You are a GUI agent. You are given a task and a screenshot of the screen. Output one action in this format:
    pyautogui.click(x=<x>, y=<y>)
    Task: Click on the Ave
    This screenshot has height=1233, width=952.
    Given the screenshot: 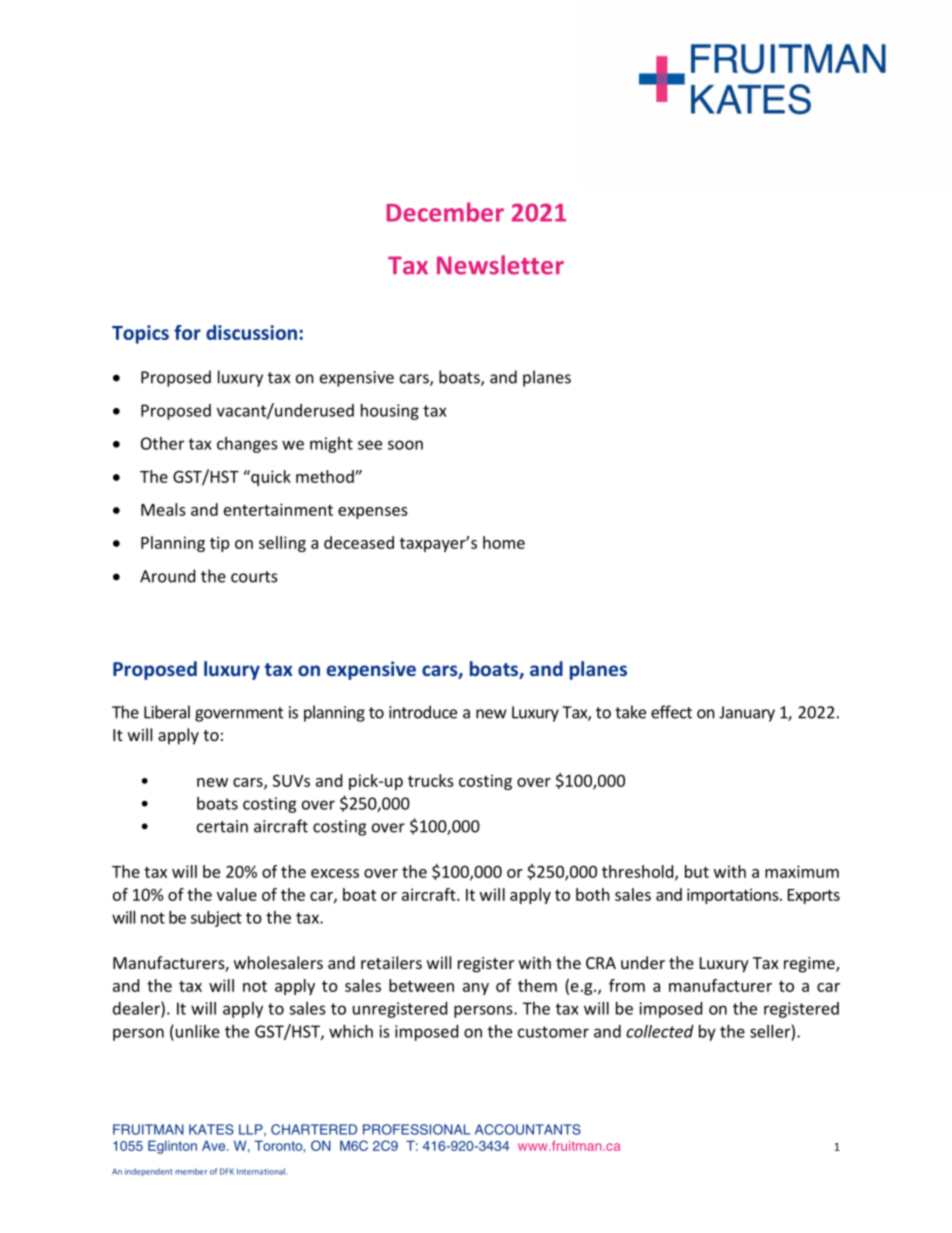 What is the action you would take?
    pyautogui.click(x=215, y=1145)
